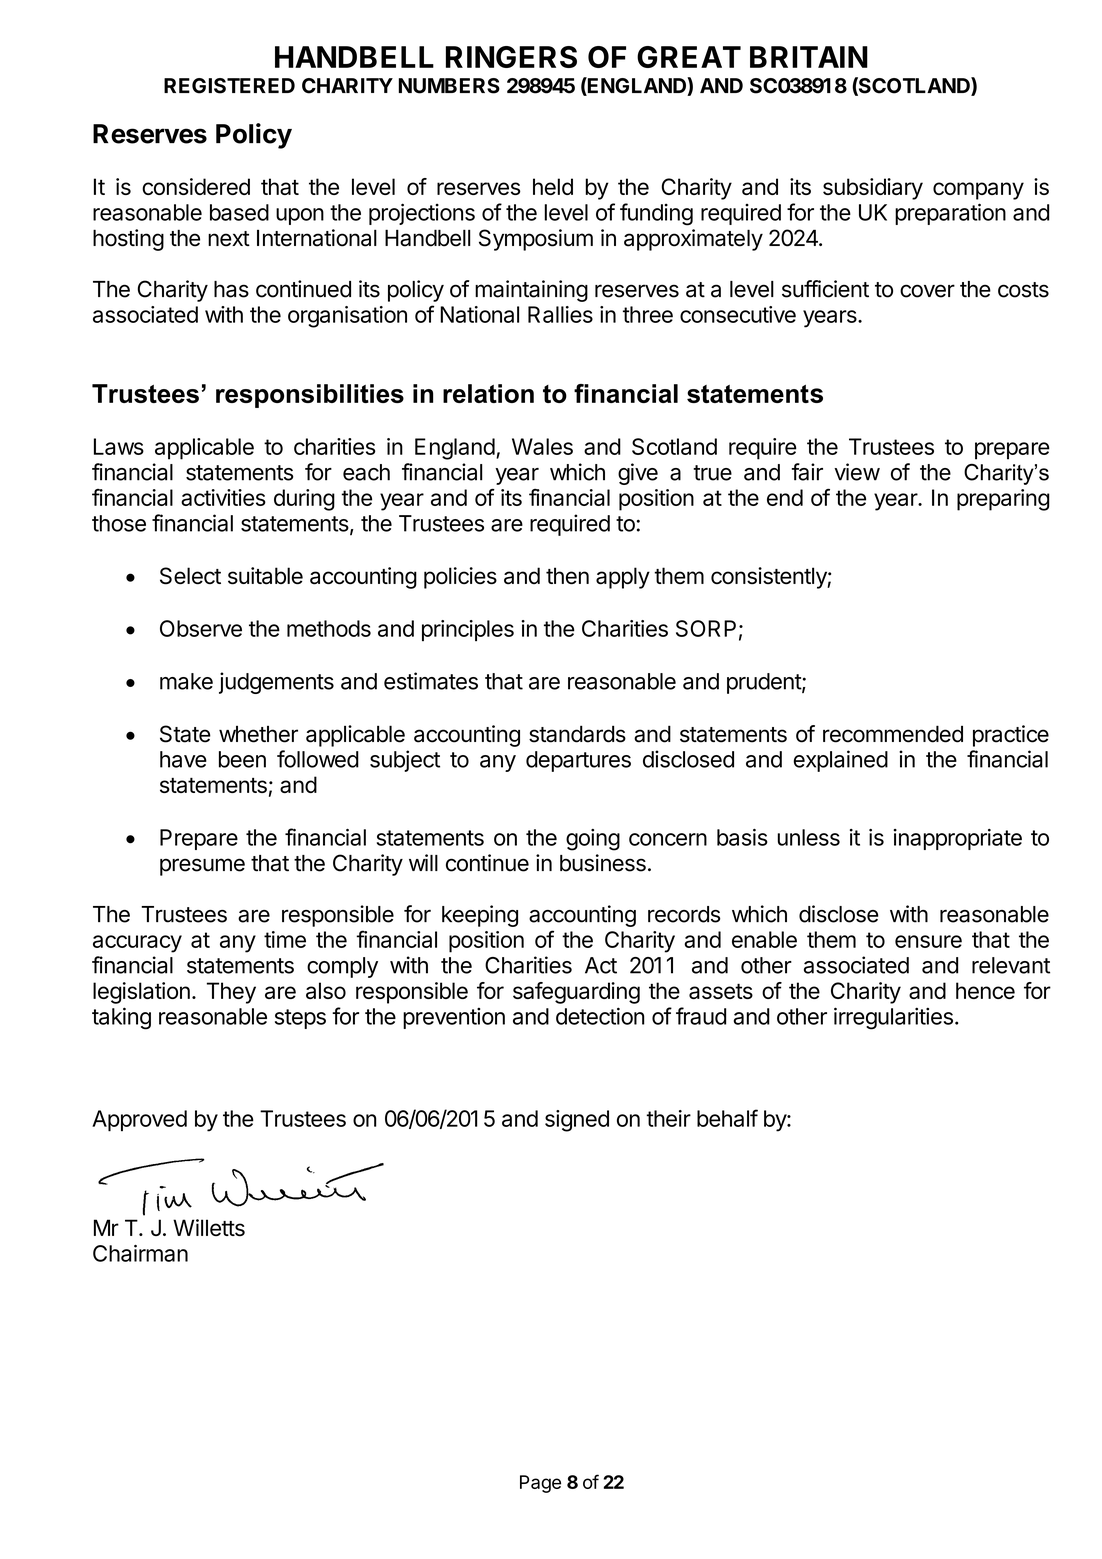 The height and width of the page is (1559, 1102). I want to click on Chairman, so click(140, 1253).
